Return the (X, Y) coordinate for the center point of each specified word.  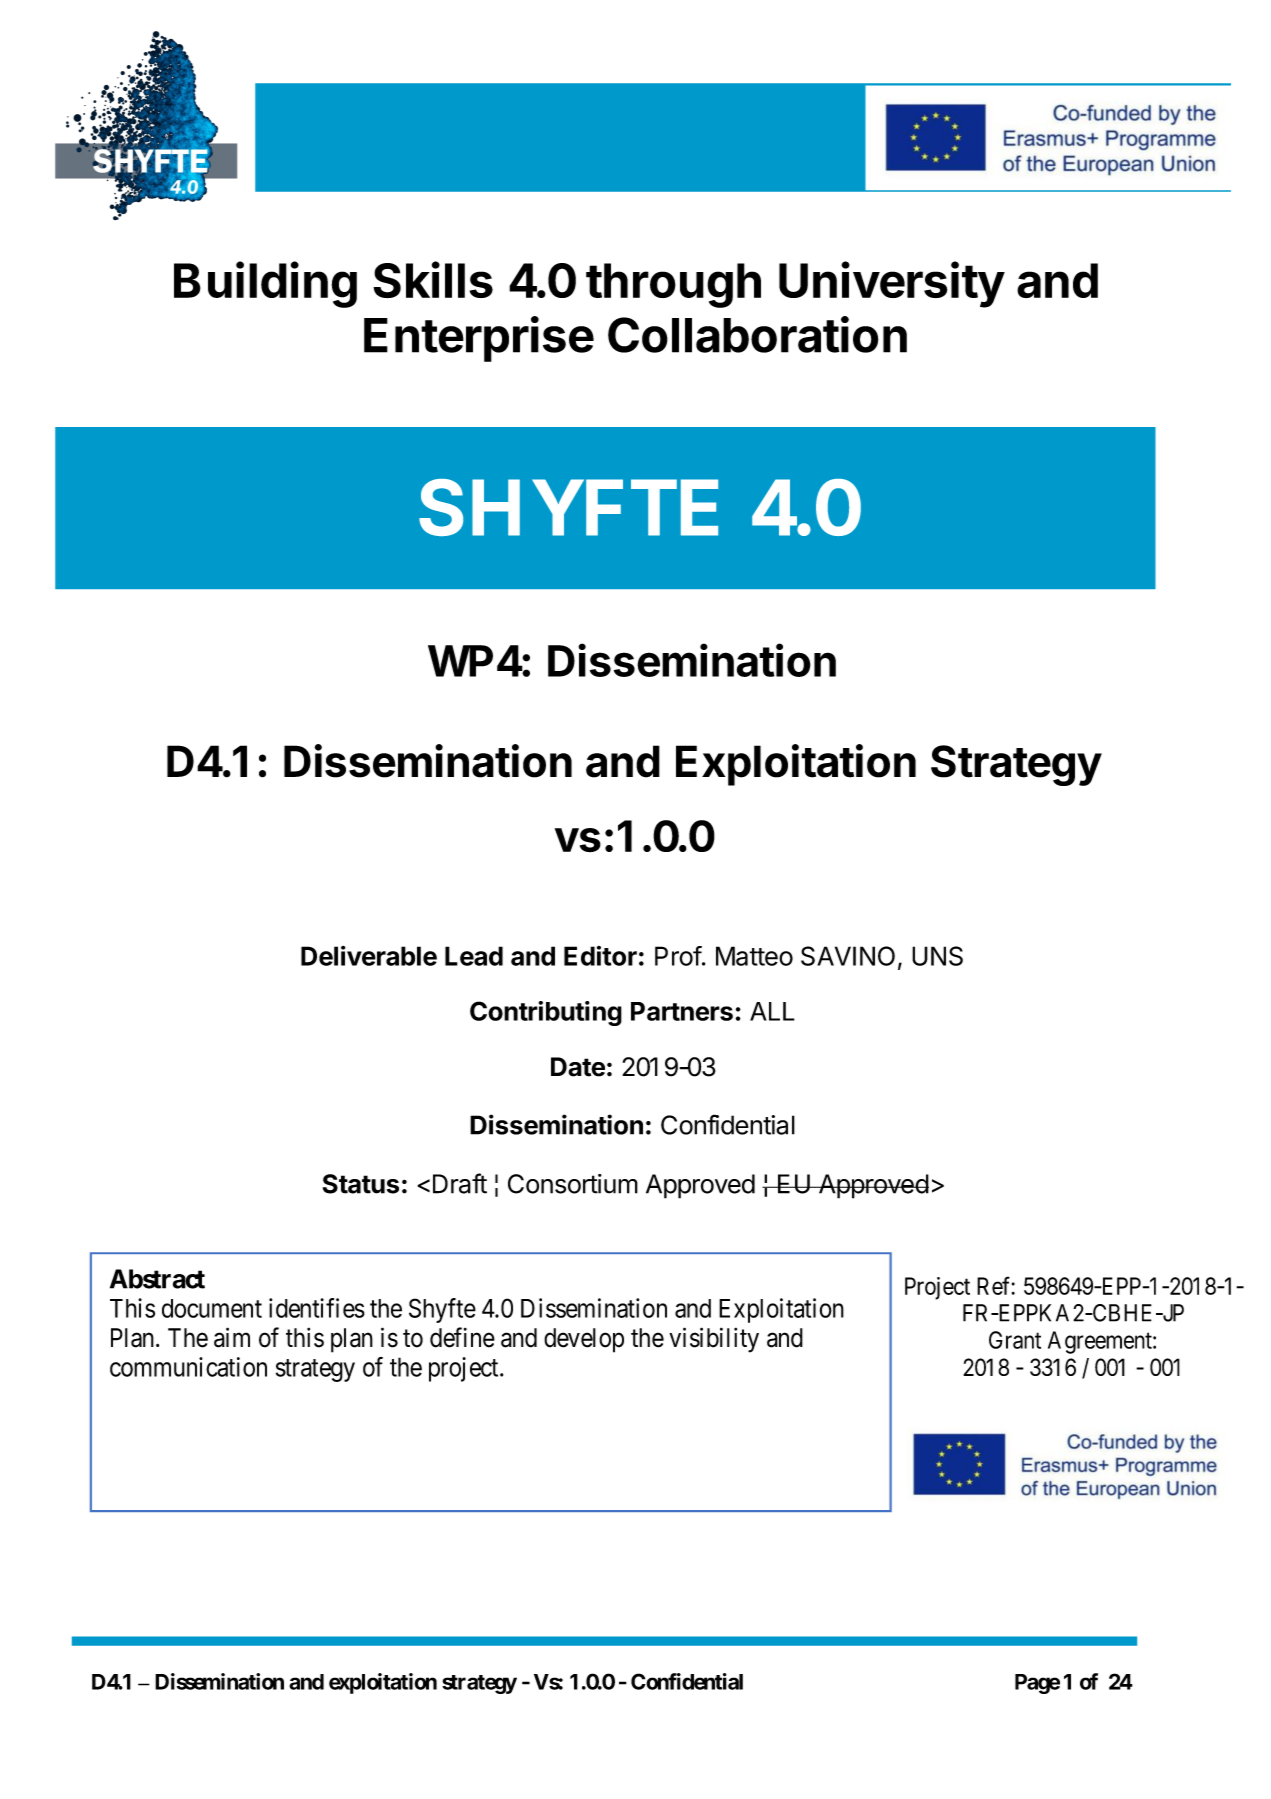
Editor (600, 956)
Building (265, 284)
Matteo (754, 956)
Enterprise (479, 339)
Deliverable (369, 956)
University (892, 284)
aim (232, 1337)
